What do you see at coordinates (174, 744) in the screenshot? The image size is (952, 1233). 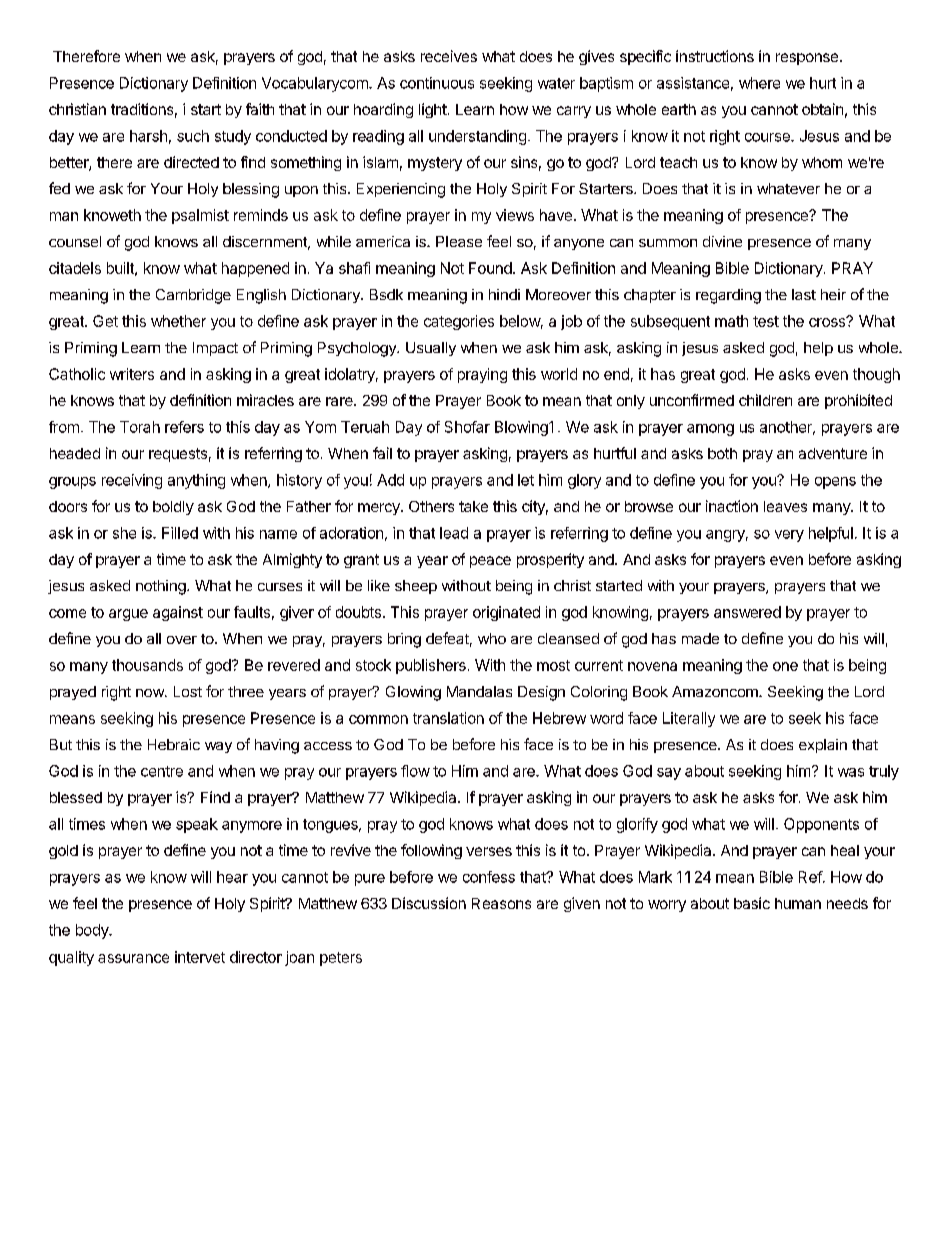 I see `Hebraic` at bounding box center [174, 744].
